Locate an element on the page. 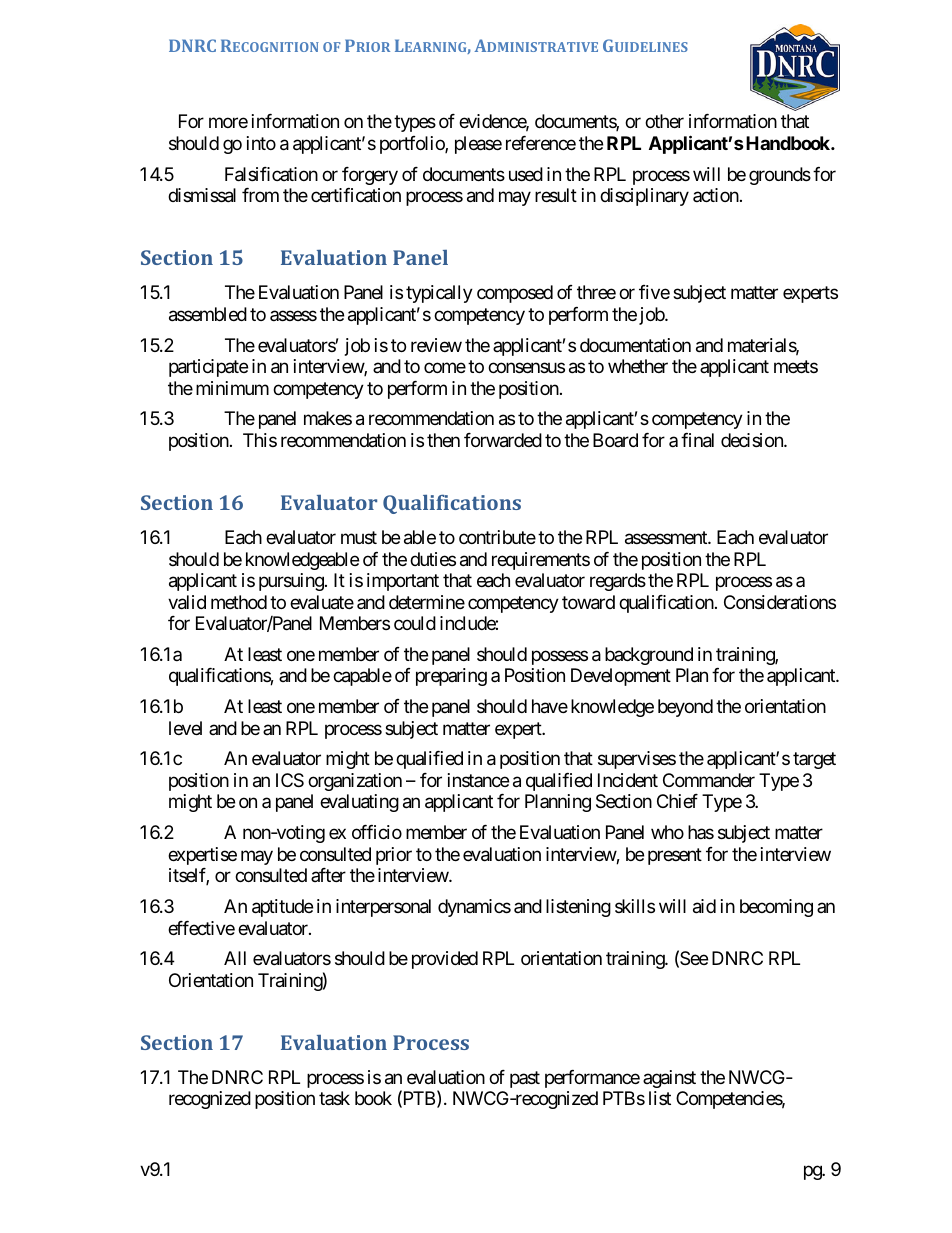 The image size is (952, 1233). could is located at coordinates (415, 623).
